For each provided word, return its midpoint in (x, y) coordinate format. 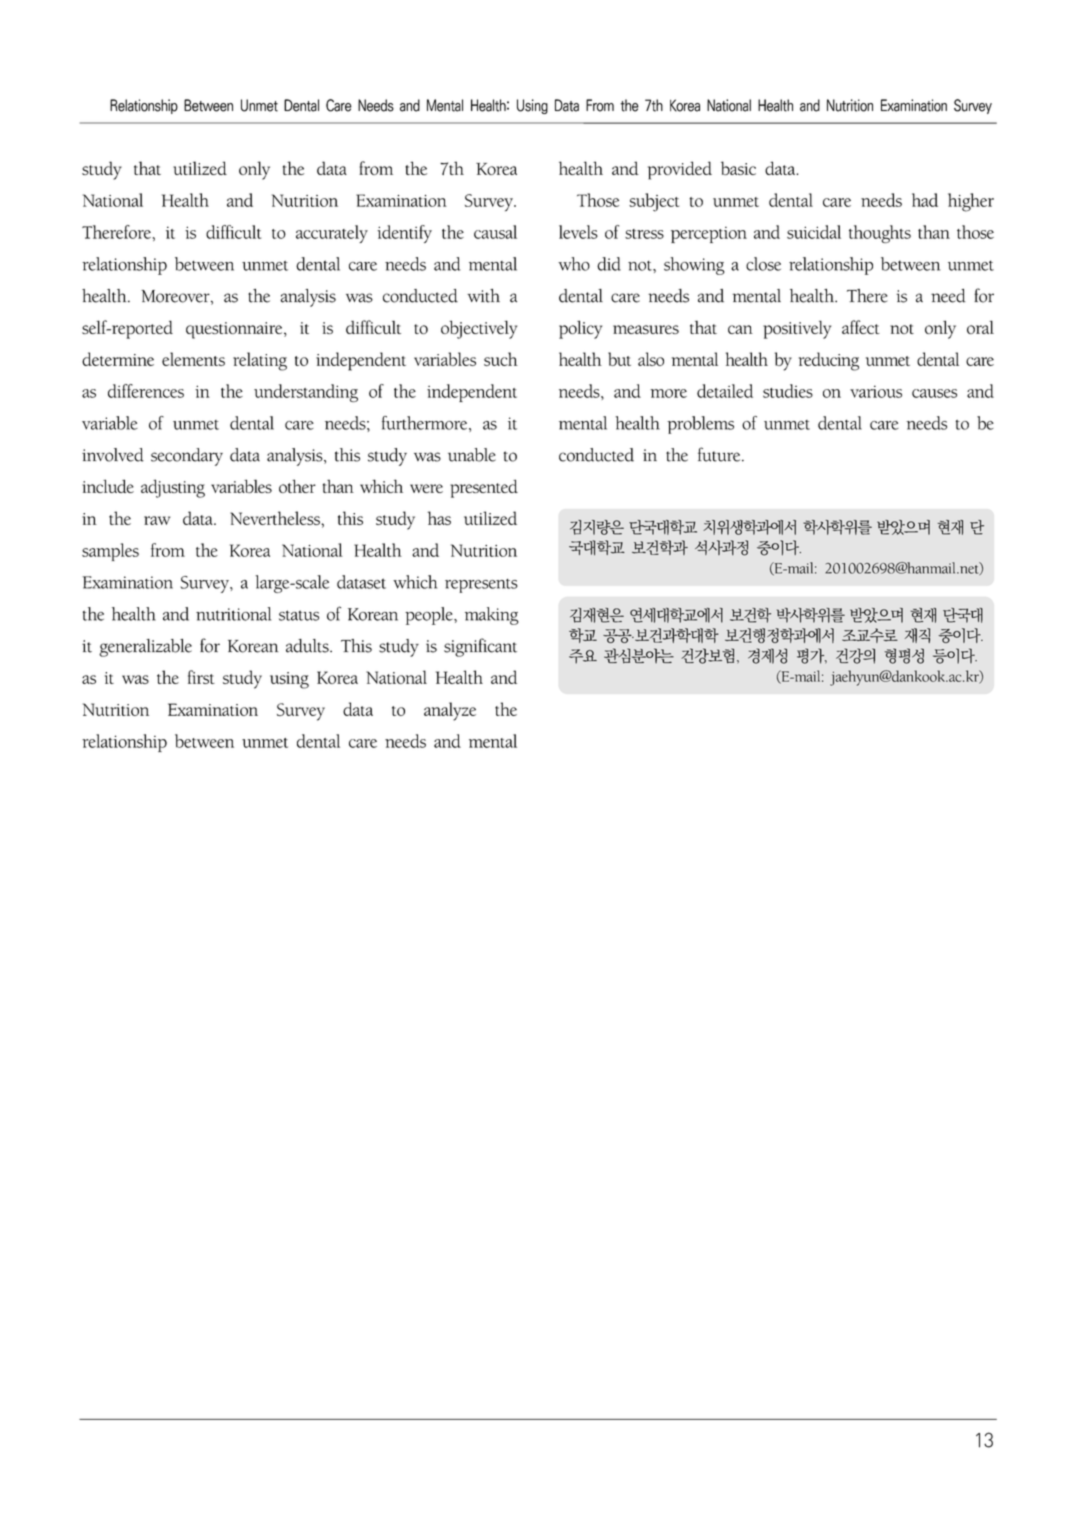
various (876, 391)
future (720, 454)
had (925, 200)
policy (580, 329)
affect (861, 327)
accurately (332, 234)
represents (481, 586)
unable (472, 455)
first (201, 677)
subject (654, 202)
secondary (187, 457)
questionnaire (235, 330)
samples (110, 552)
